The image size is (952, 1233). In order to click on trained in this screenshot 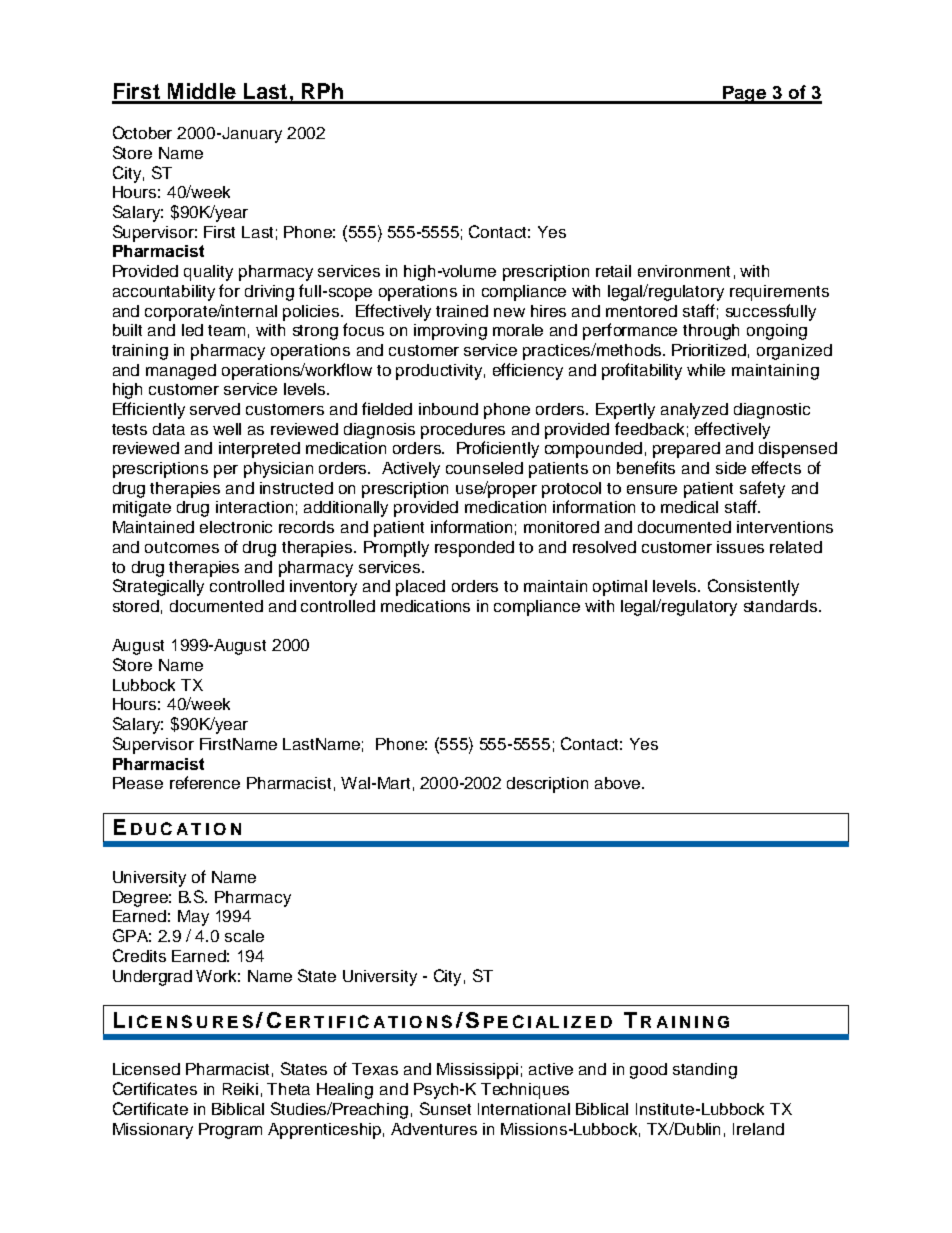, I will do `click(462, 311)`.
